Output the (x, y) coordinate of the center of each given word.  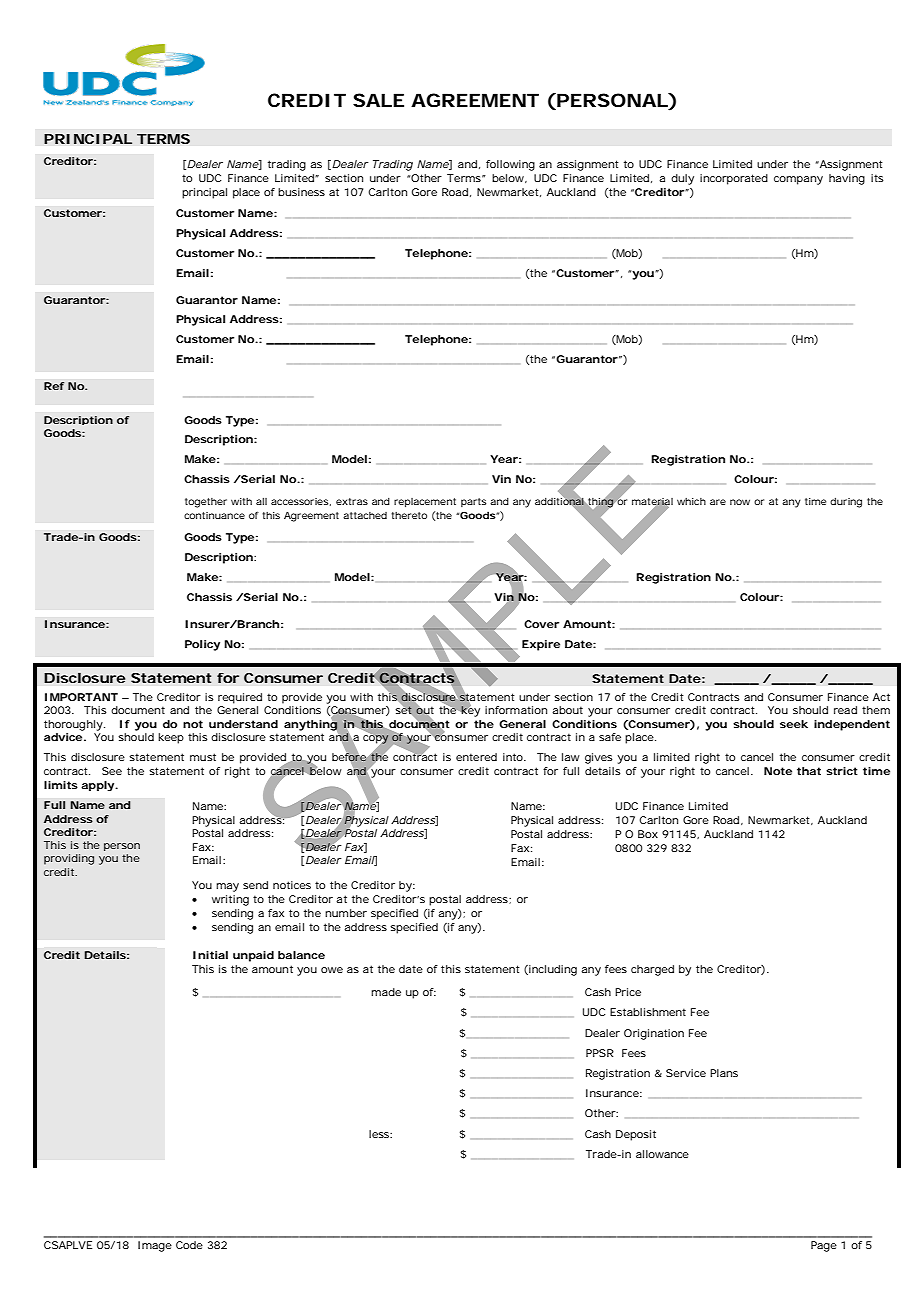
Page (824, 1246)
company (798, 180)
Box (648, 834)
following (510, 165)
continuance (214, 515)
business (301, 192)
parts (473, 502)
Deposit (636, 1135)
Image (155, 1246)
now (740, 502)
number (346, 913)
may (227, 887)
